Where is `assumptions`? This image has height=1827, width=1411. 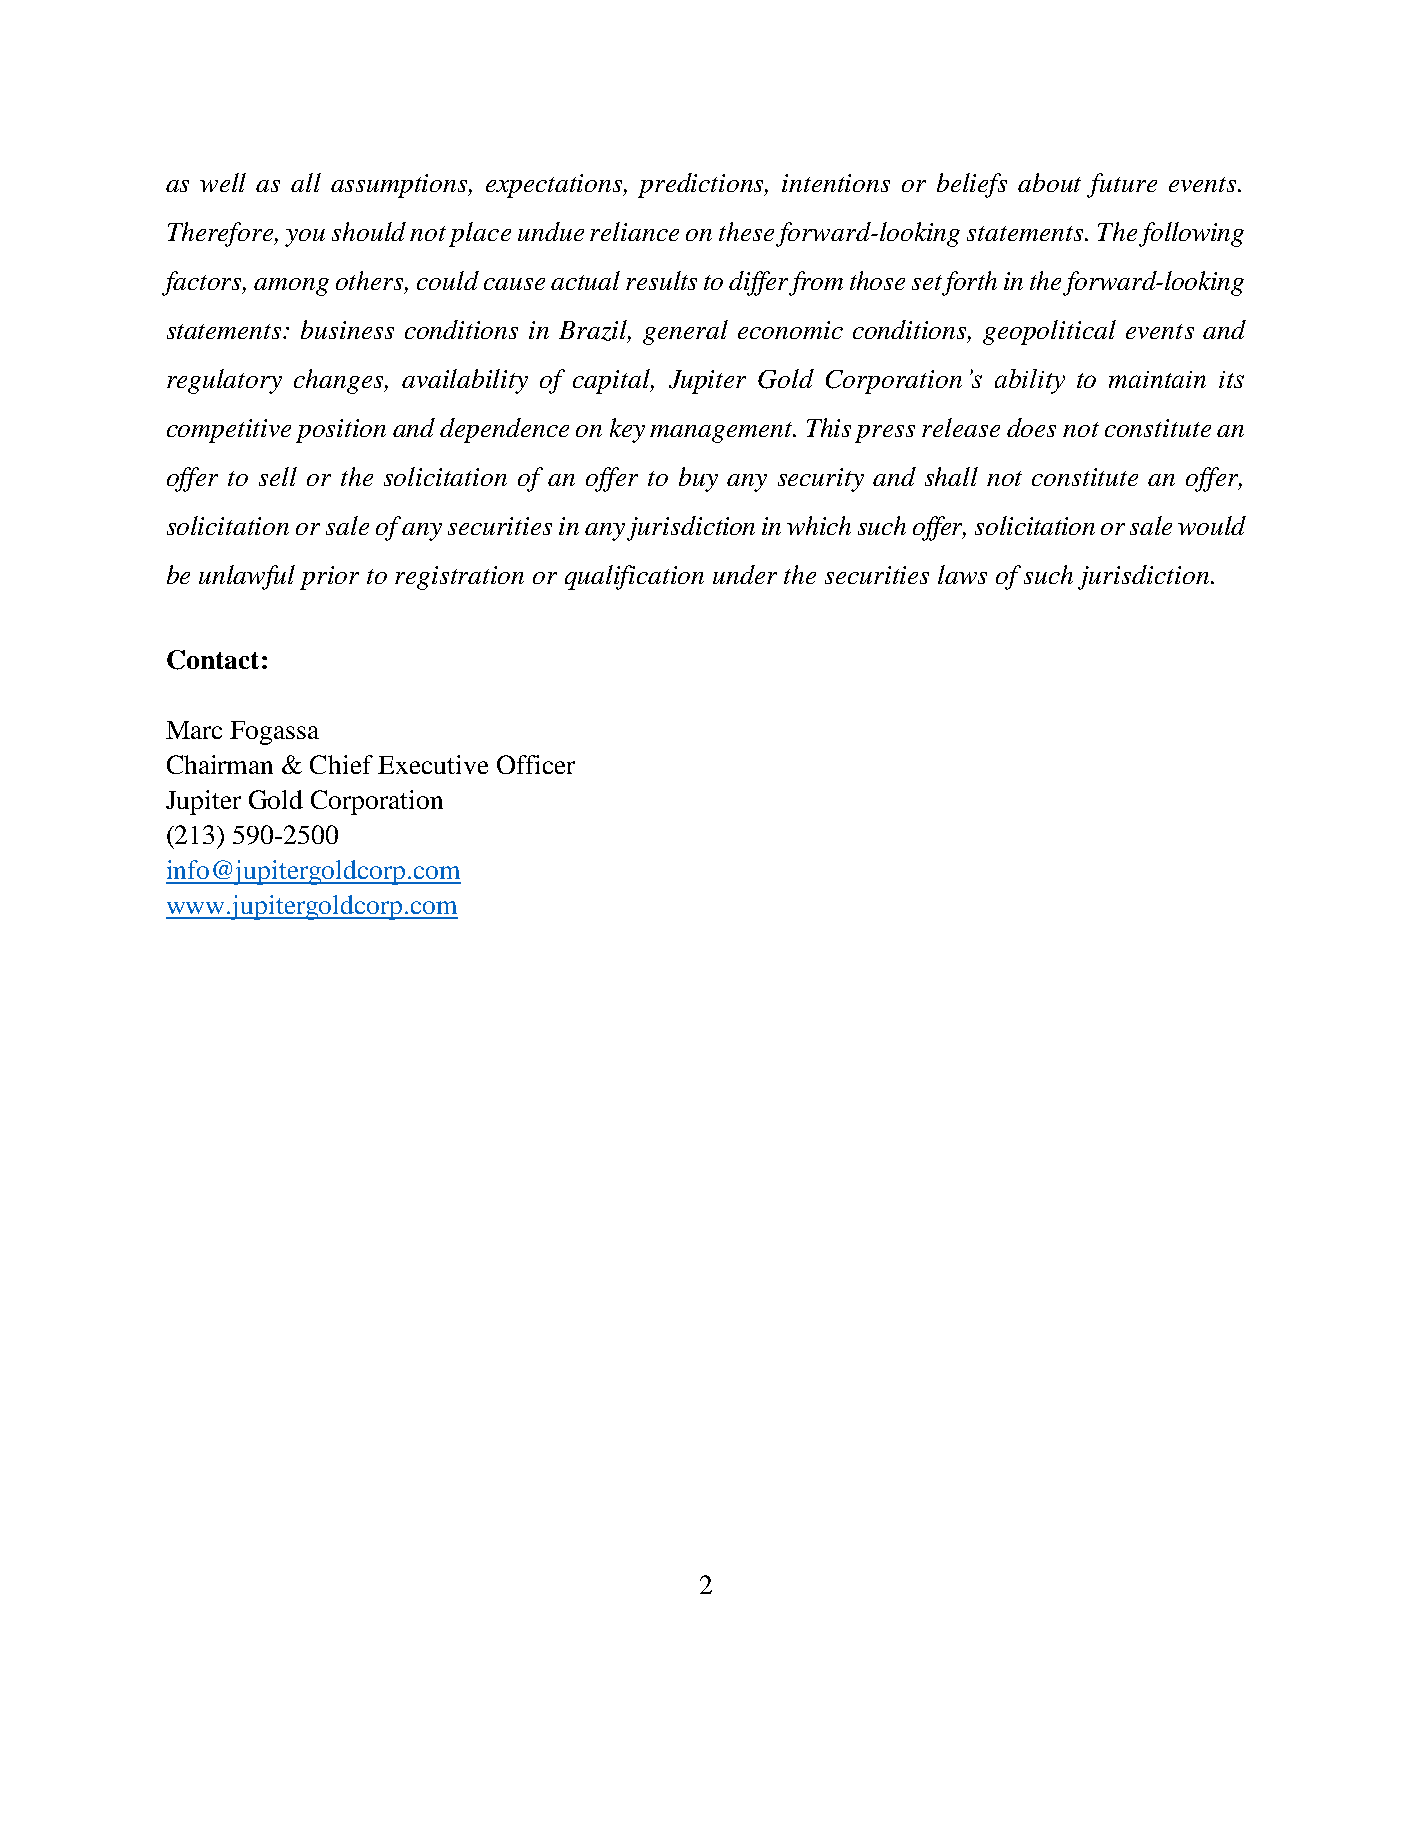
assumptions is located at coordinates (400, 186).
